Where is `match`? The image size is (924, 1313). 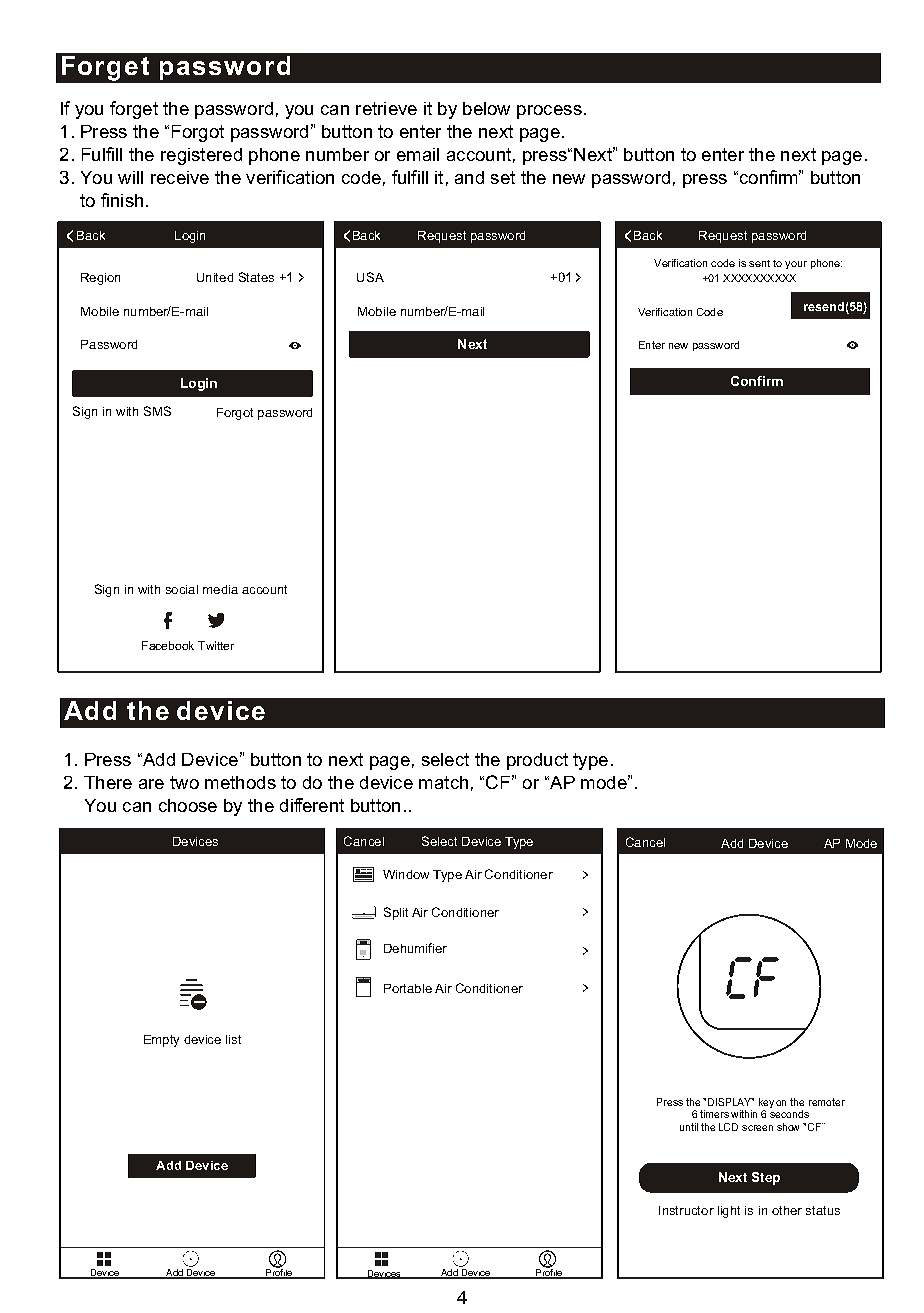 match is located at coordinates (443, 782).
